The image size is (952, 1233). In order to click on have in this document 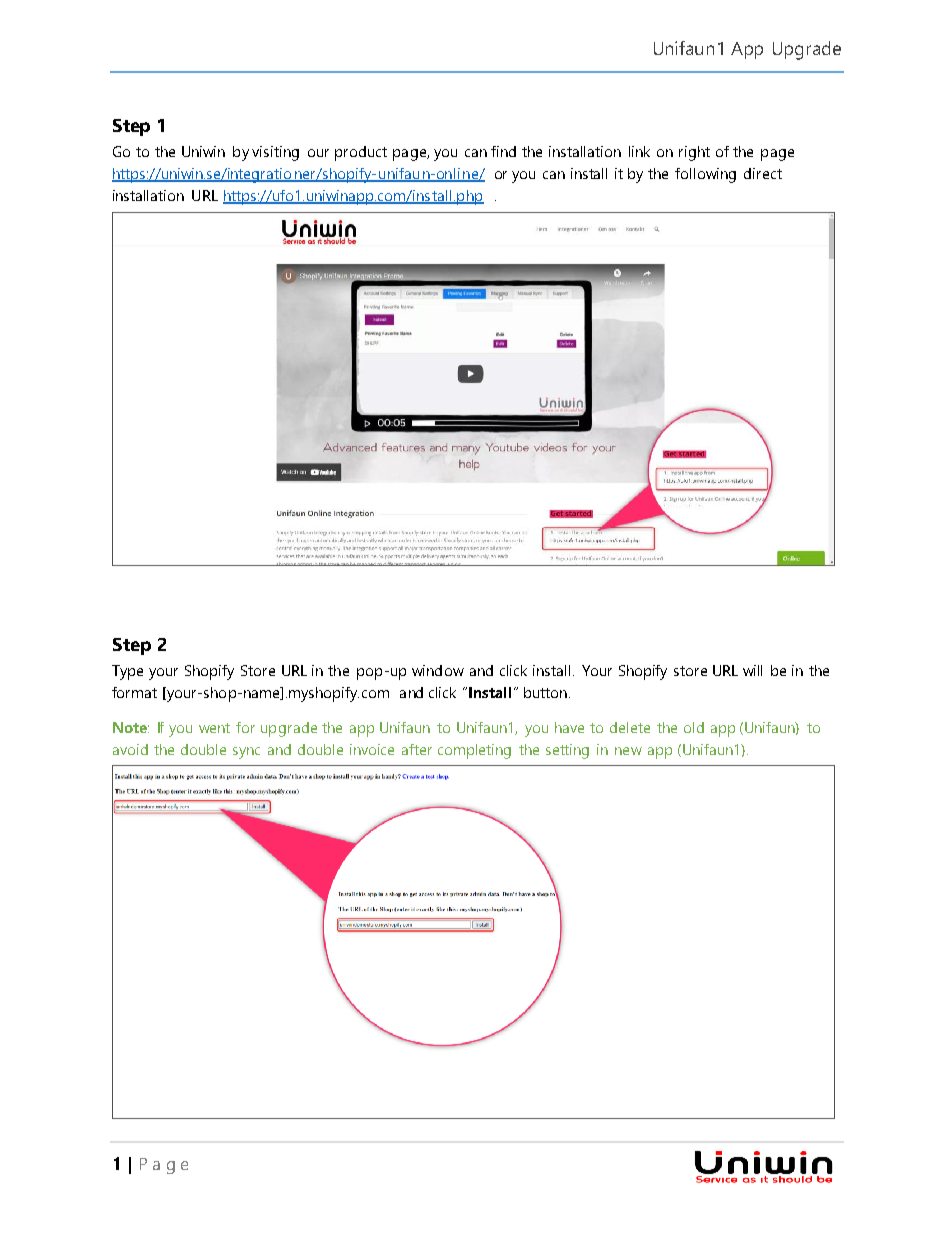, I will do `click(569, 727)`.
